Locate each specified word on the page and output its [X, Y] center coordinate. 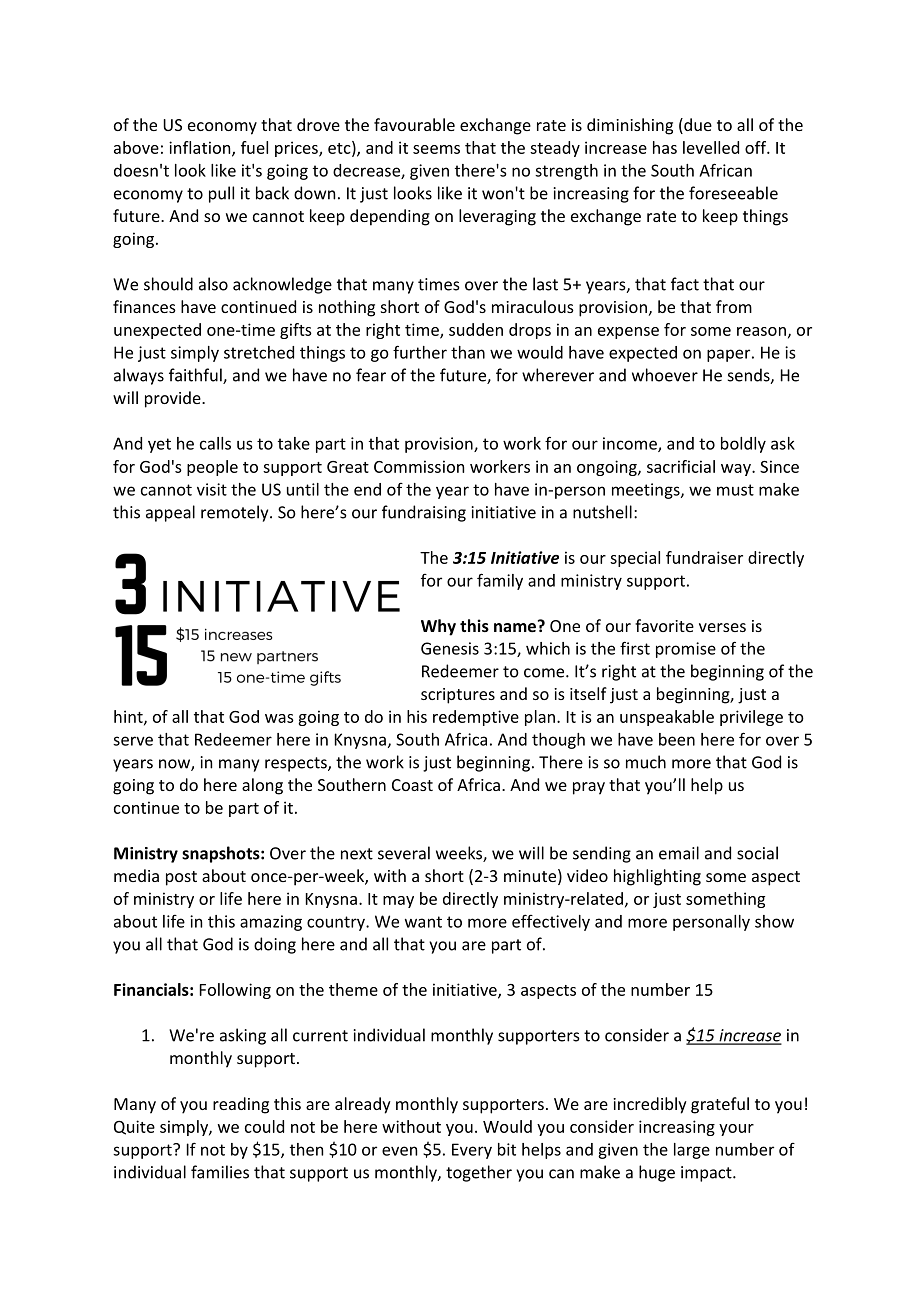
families [220, 1172]
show [774, 921]
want [423, 922]
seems [436, 149]
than [468, 352]
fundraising [424, 513]
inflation [201, 148]
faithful [196, 376]
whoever [665, 375]
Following [235, 991]
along [262, 786]
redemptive [476, 718]
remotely [236, 513]
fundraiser [704, 557]
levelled [711, 147]
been [677, 739]
